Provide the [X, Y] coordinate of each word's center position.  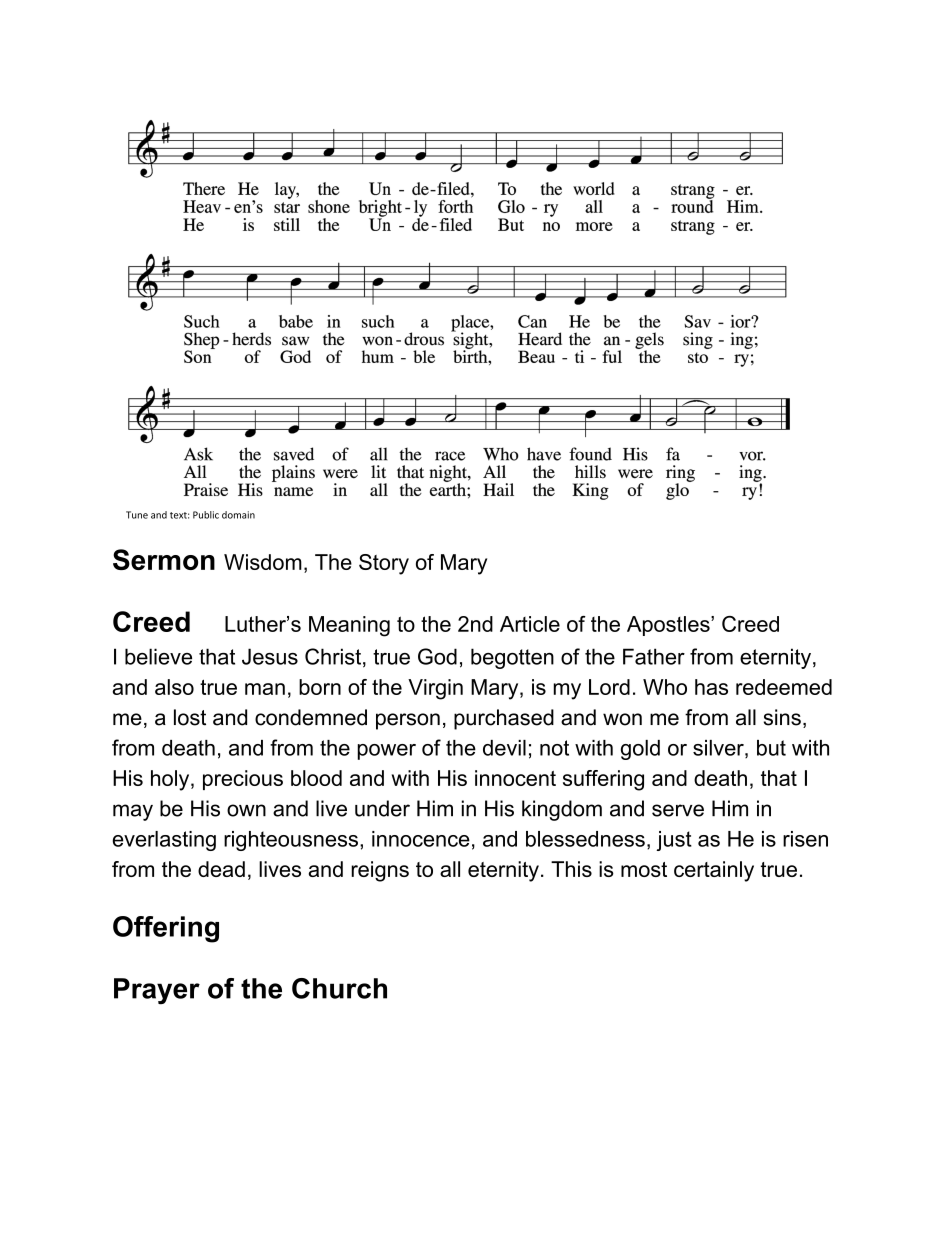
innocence [421, 839]
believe [158, 656]
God [437, 656]
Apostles [669, 626]
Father [654, 656]
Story [384, 564]
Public [206, 515]
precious [243, 780]
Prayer [157, 991]
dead [221, 869]
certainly [714, 871]
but [771, 748]
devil [504, 748]
